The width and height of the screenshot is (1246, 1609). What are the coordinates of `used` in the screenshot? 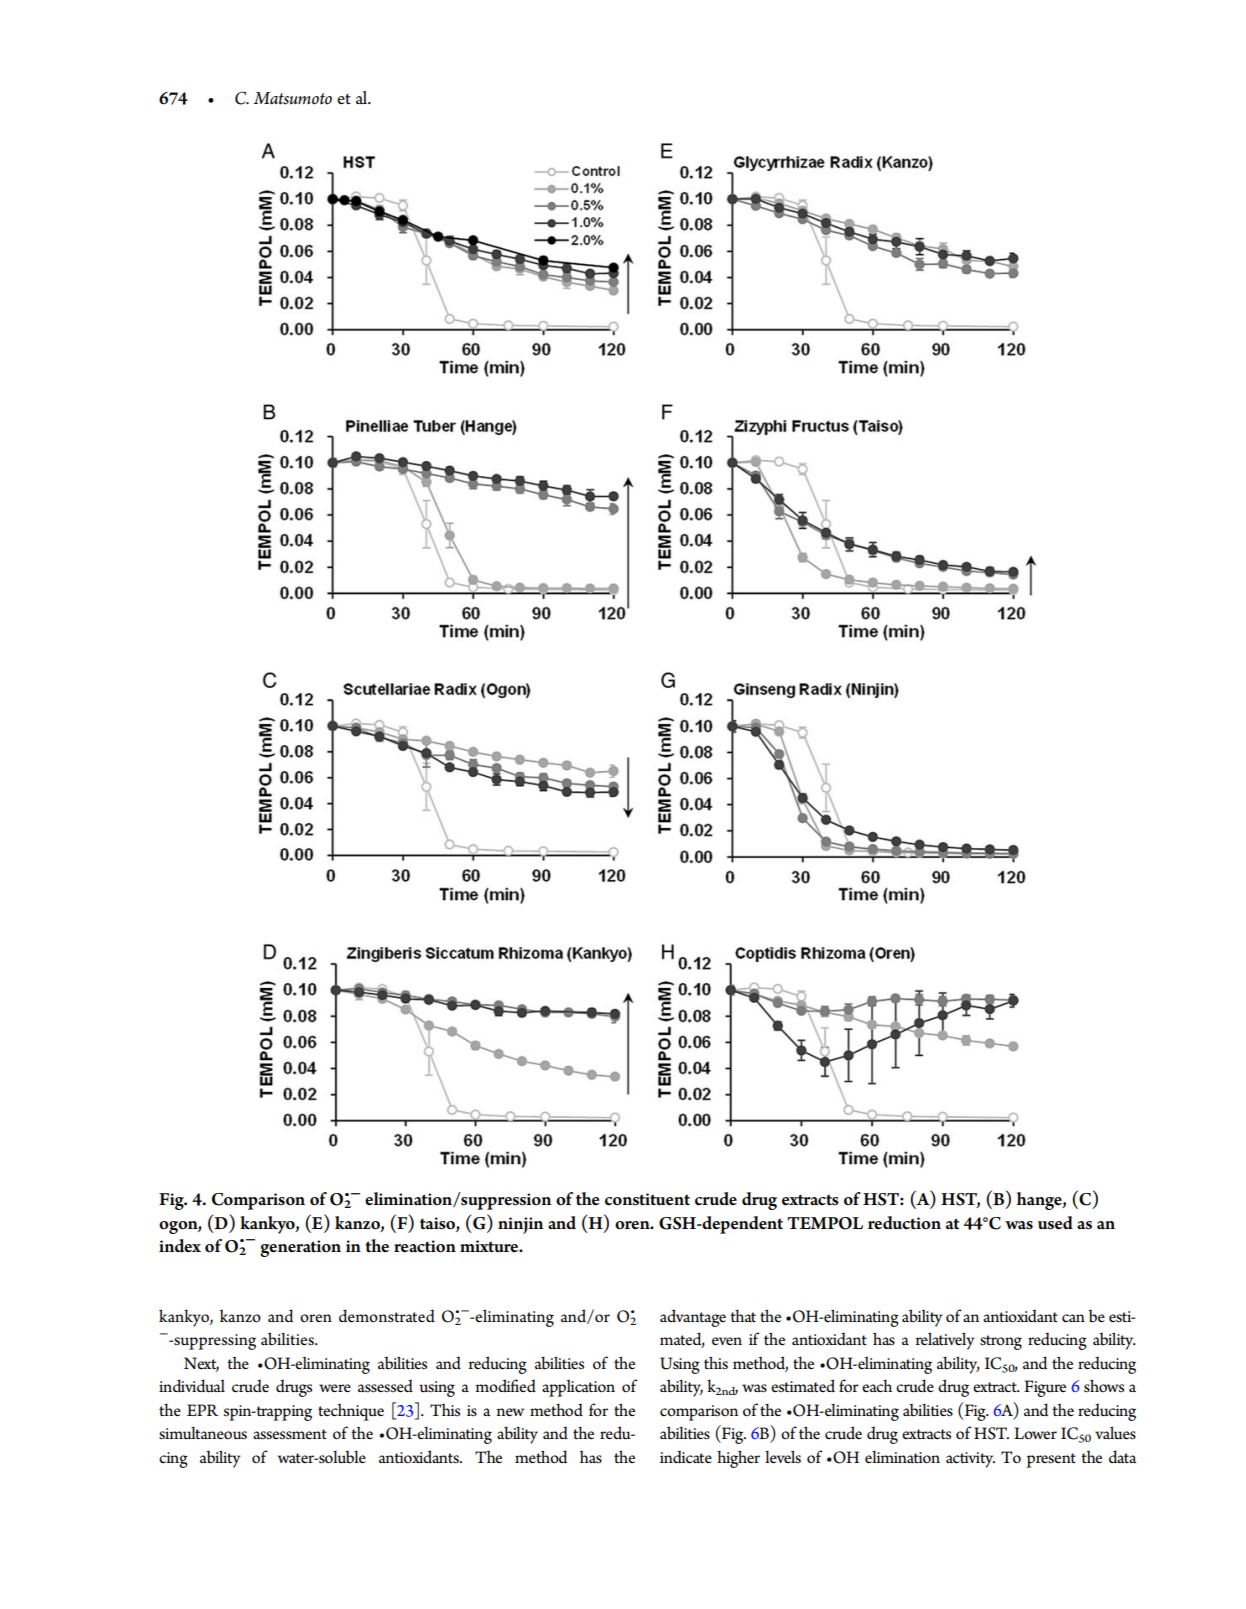 It's located at (1055, 1223).
